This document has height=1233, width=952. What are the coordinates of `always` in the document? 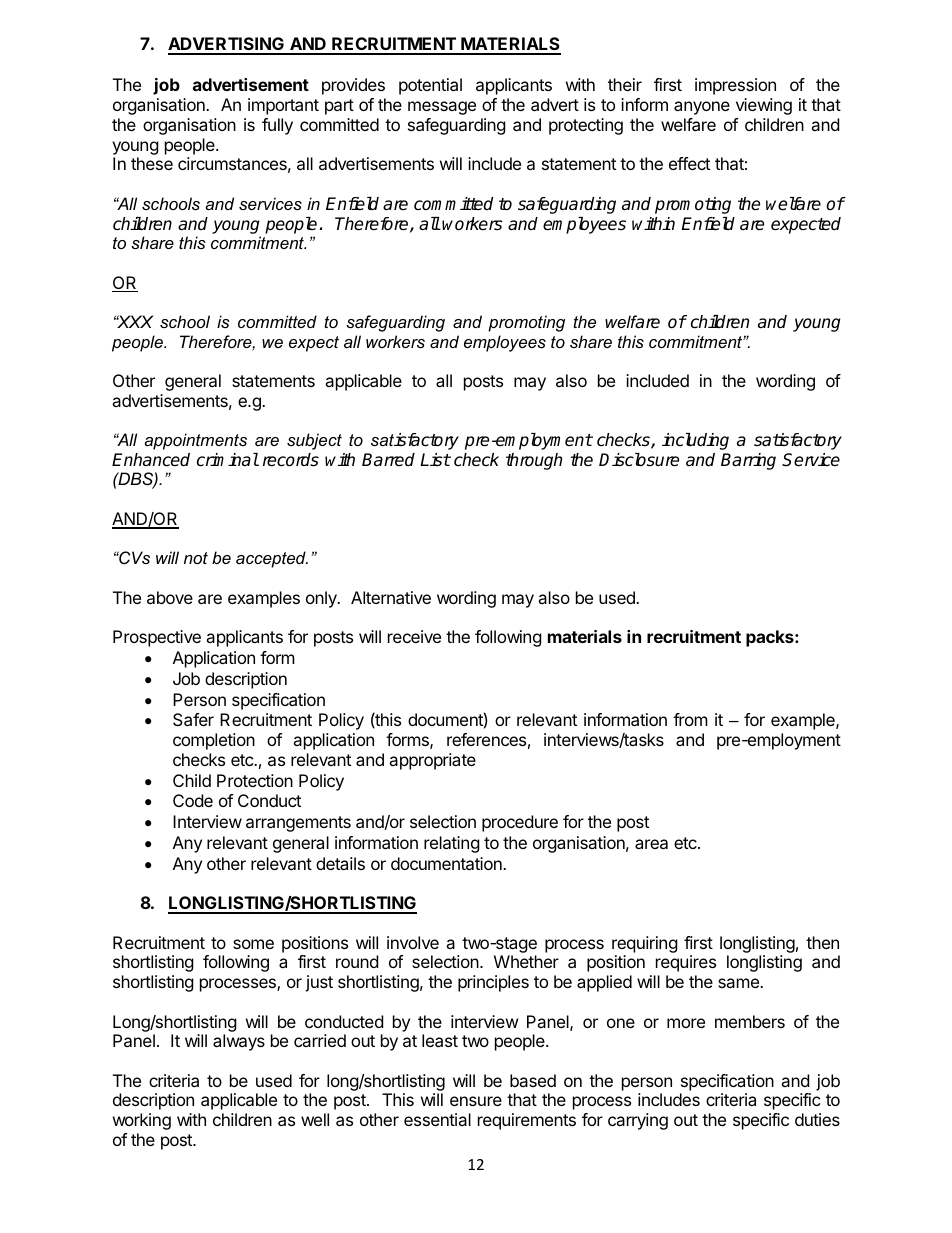 It's located at (239, 1042).
